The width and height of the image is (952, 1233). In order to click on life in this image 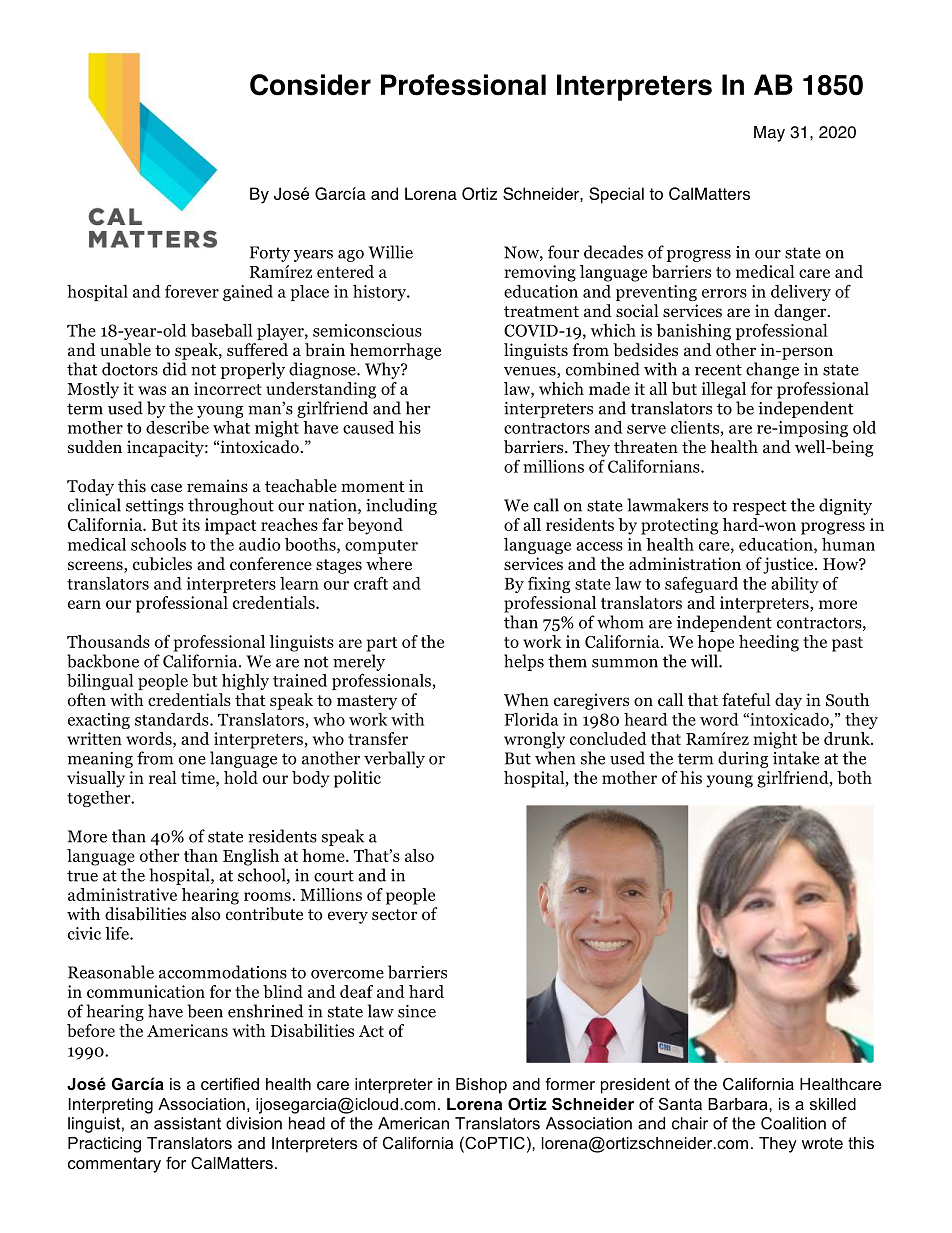, I will do `click(118, 933)`.
